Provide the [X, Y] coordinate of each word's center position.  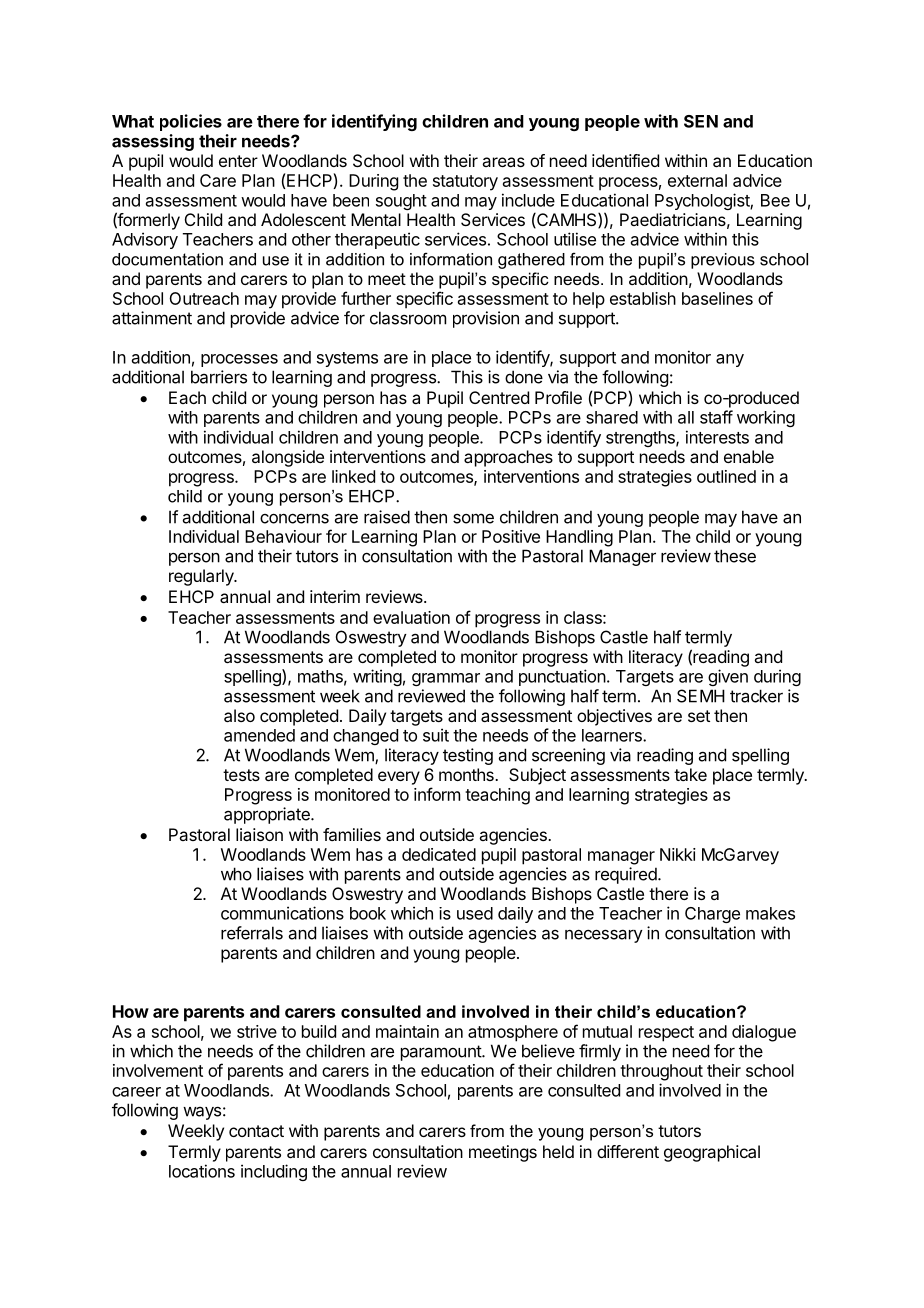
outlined [726, 476]
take [690, 774]
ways [202, 1113]
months [467, 774]
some [473, 518]
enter [238, 161]
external [697, 180]
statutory [465, 183]
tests [241, 775]
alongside [288, 458]
